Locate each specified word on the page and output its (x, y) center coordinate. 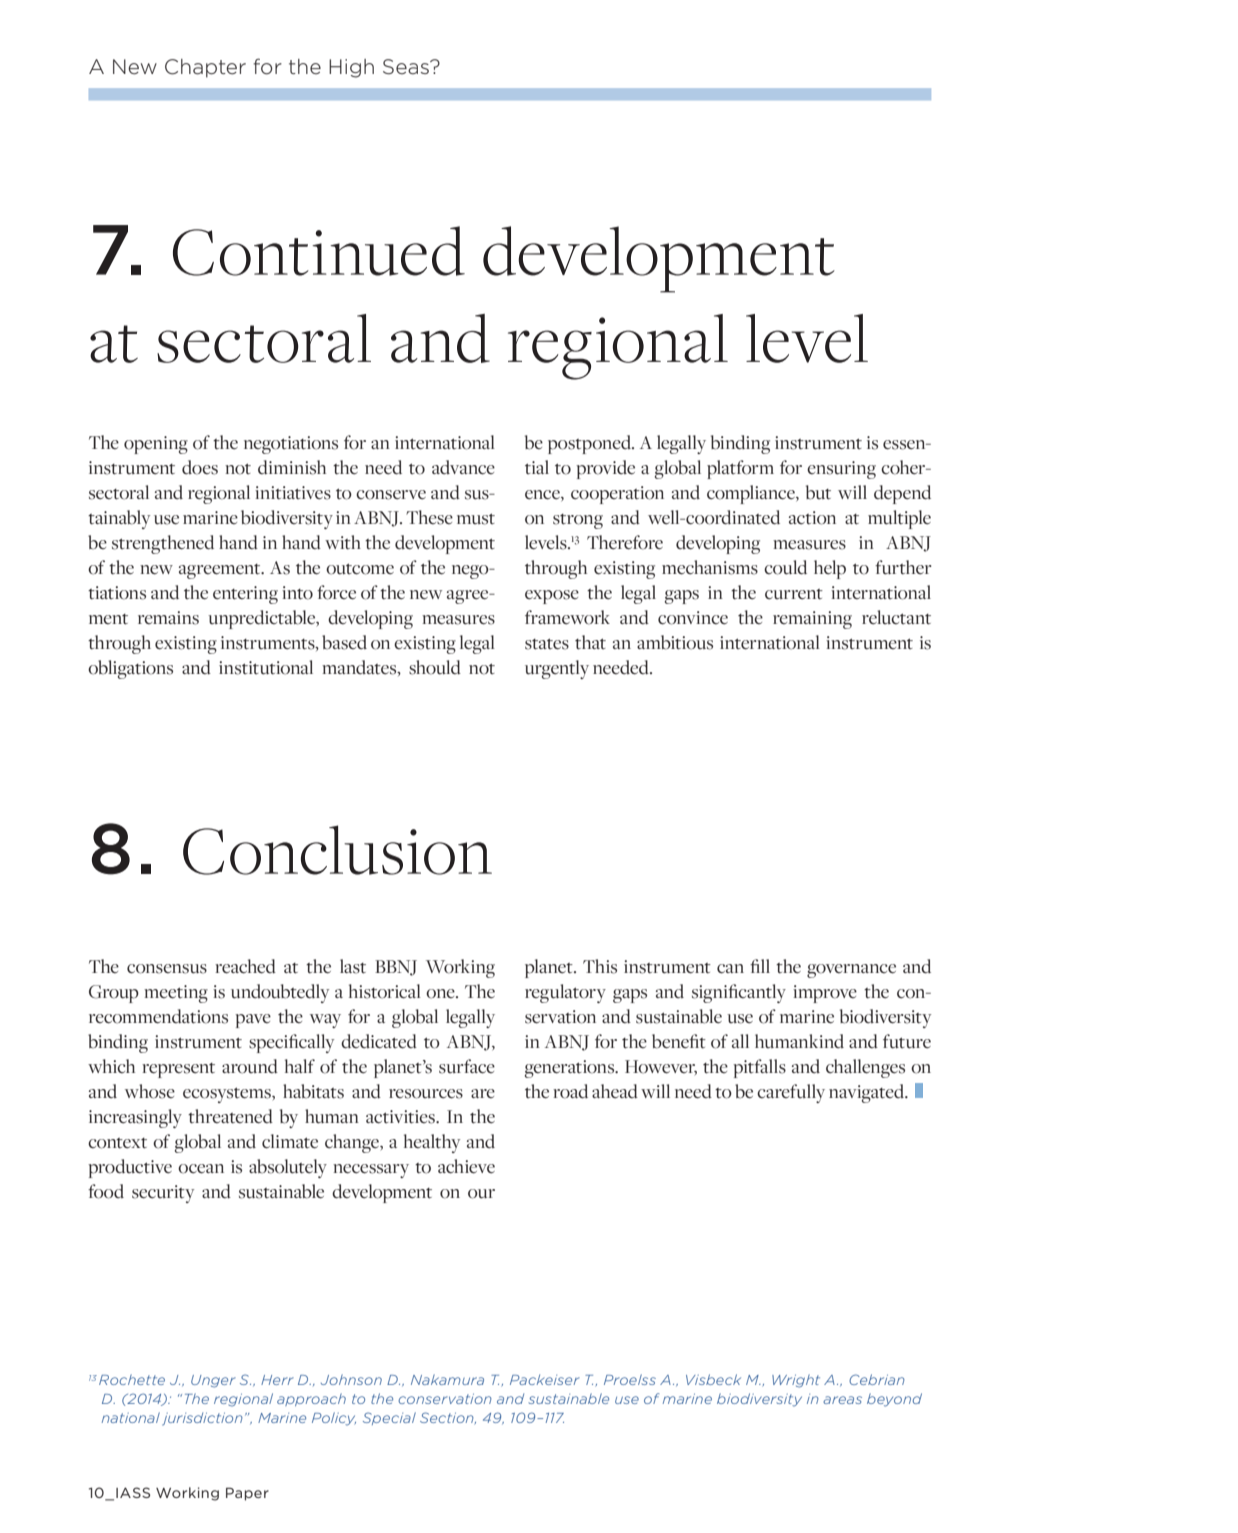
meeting (176, 994)
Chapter (205, 68)
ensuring (841, 470)
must (476, 519)
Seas (407, 67)
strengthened (163, 544)
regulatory (565, 993)
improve (825, 994)
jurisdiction (202, 1419)
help (830, 569)
